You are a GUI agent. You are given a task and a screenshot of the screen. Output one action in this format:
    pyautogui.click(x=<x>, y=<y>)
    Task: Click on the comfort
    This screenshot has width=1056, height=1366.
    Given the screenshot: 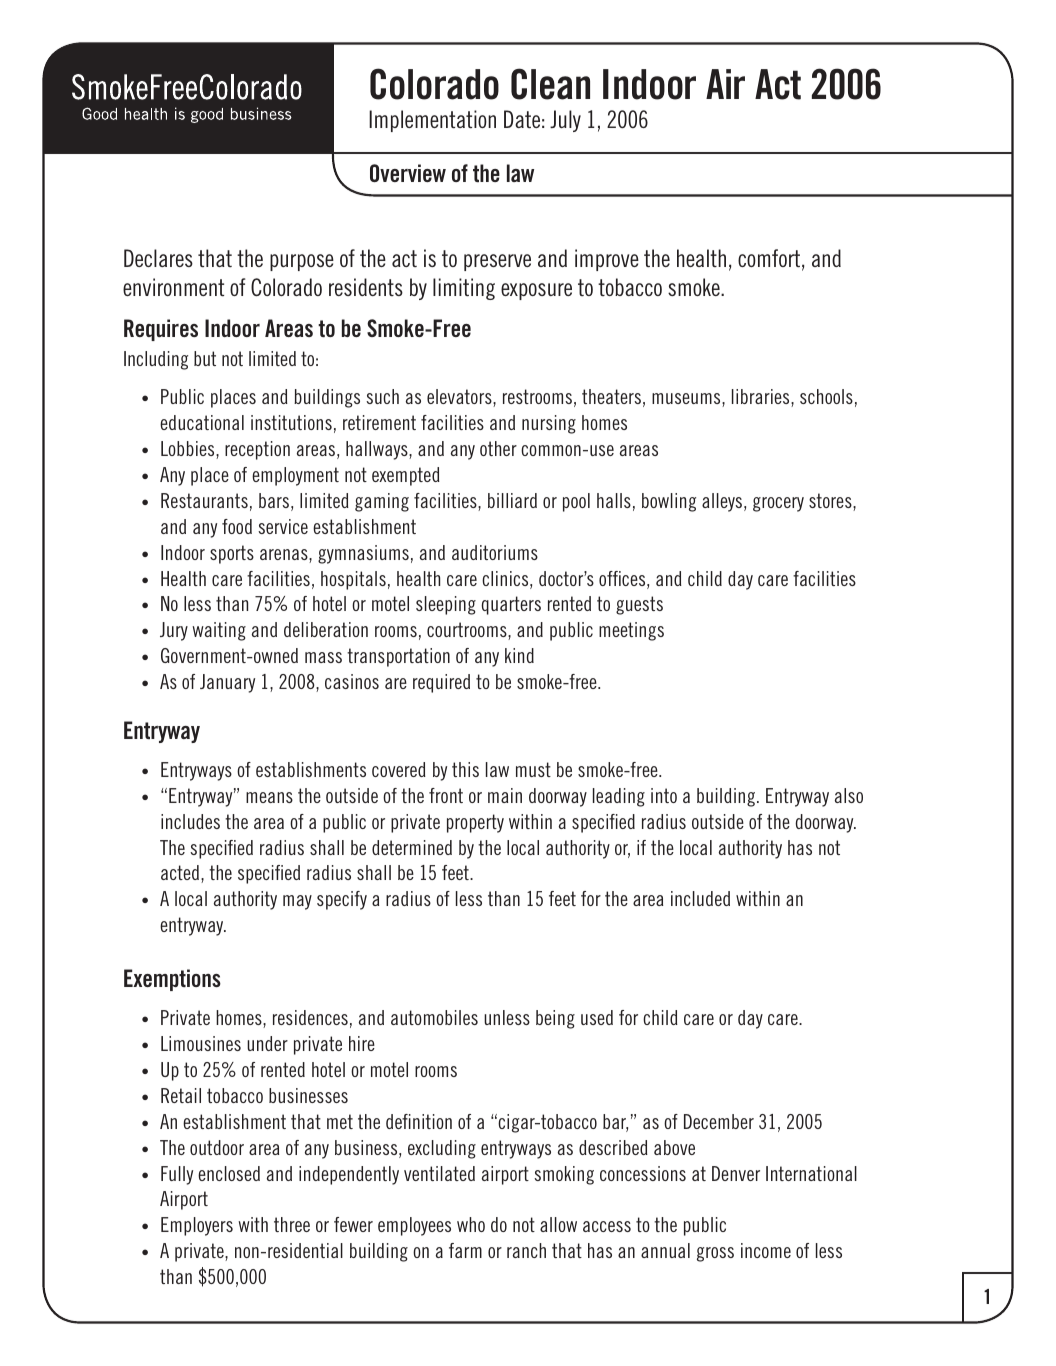 What is the action you would take?
    pyautogui.click(x=769, y=258)
